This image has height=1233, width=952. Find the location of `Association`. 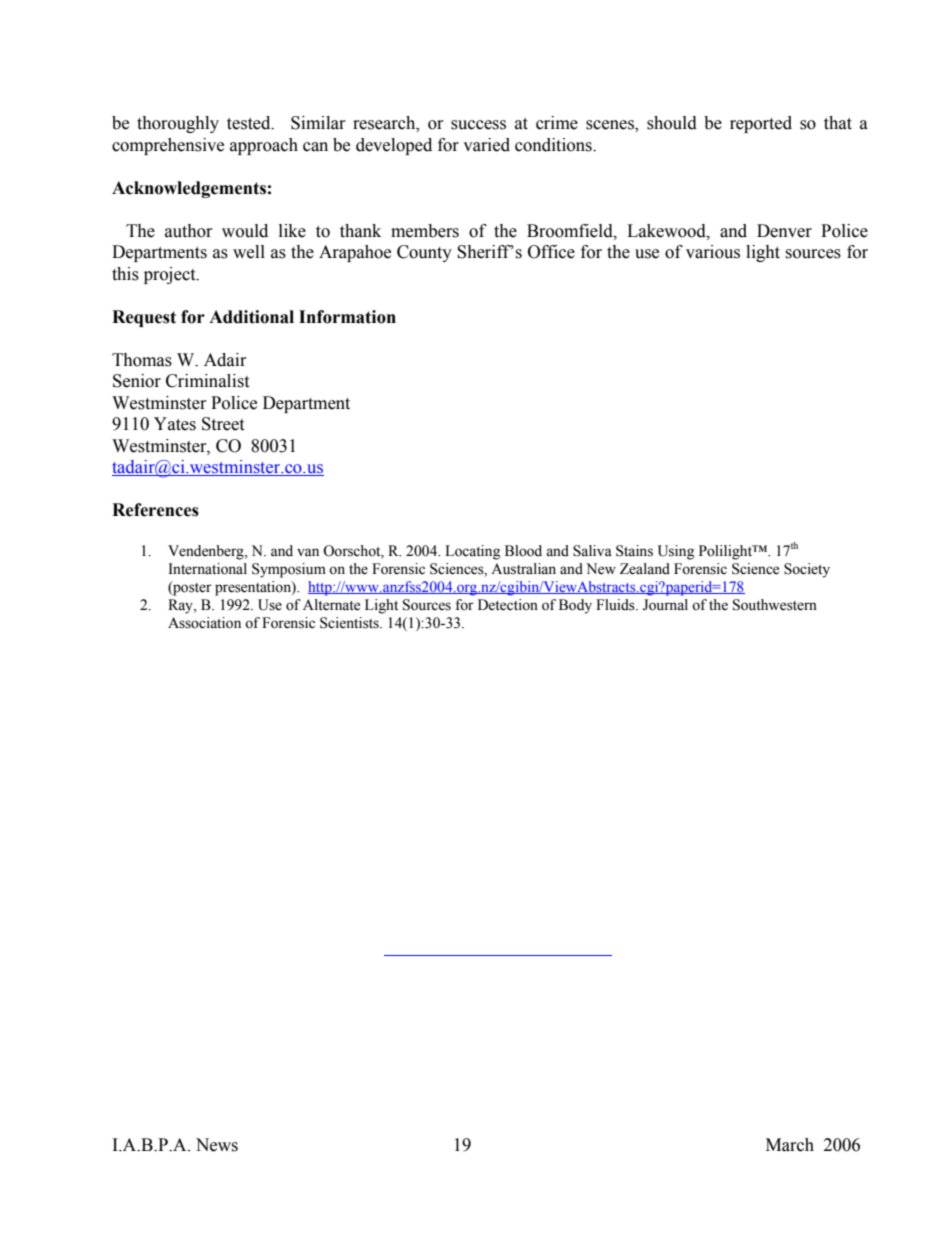

Association is located at coordinates (204, 623).
